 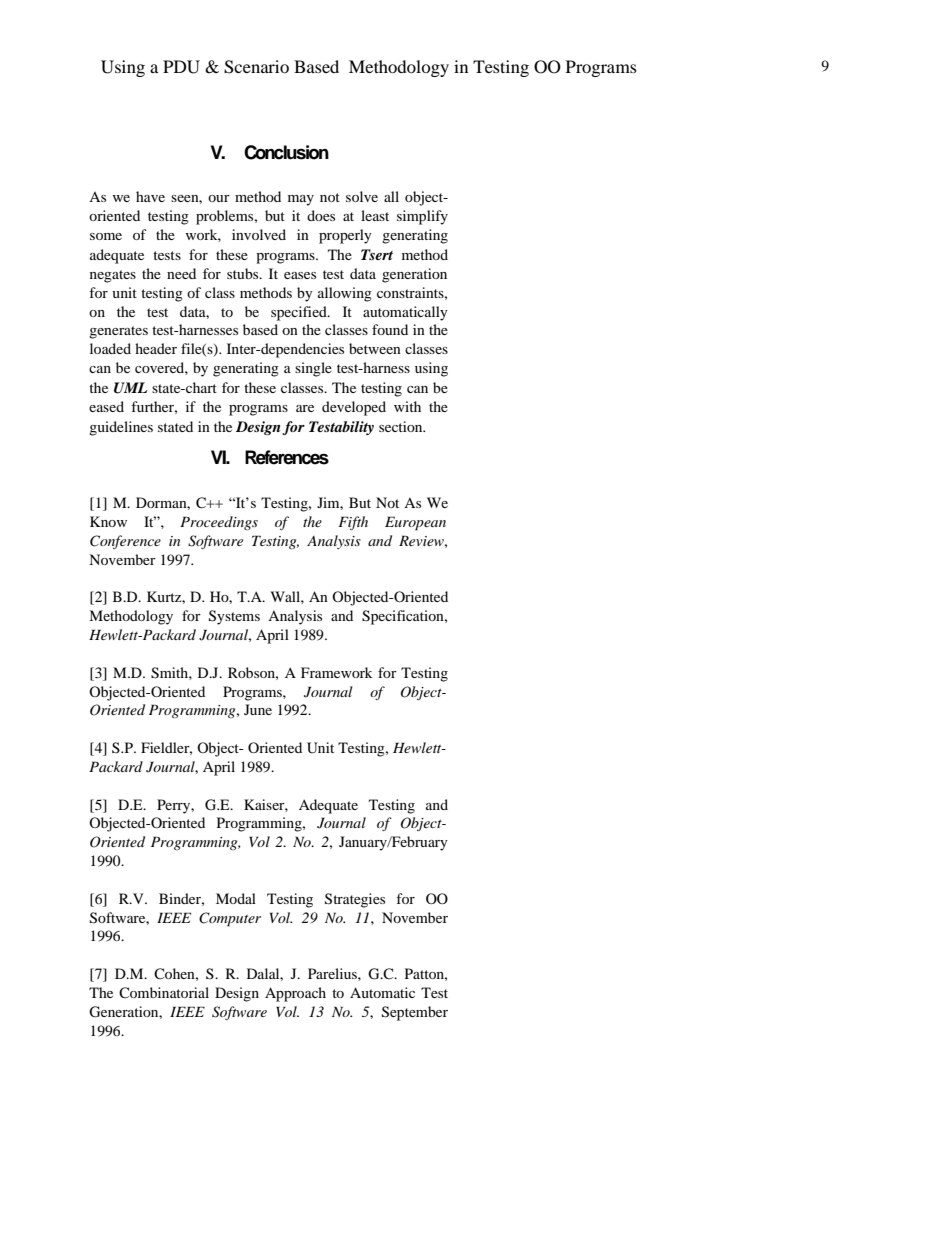 I want to click on UML, so click(x=130, y=388).
